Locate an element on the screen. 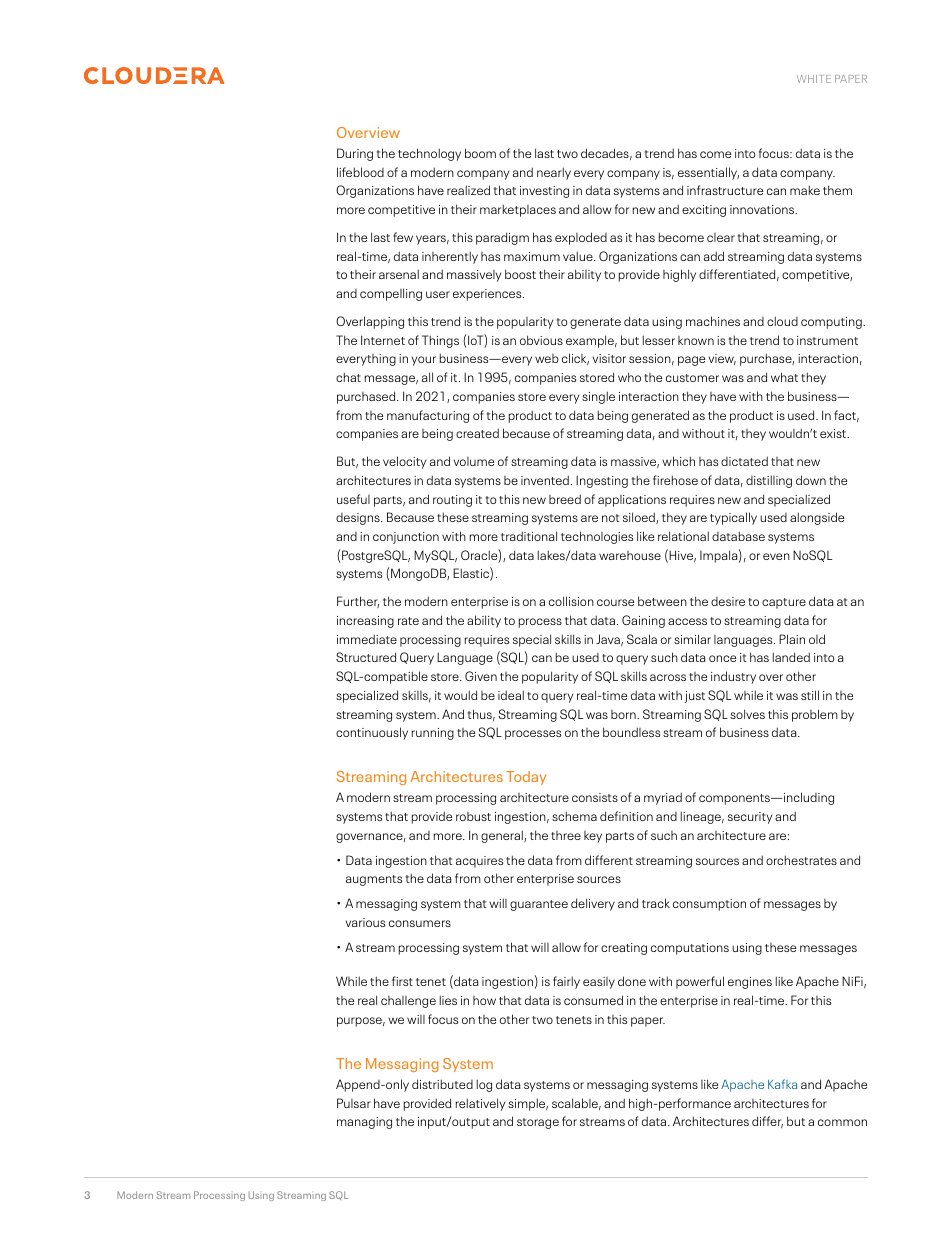 The height and width of the screenshot is (1233, 952). distributed is located at coordinates (442, 1084).
